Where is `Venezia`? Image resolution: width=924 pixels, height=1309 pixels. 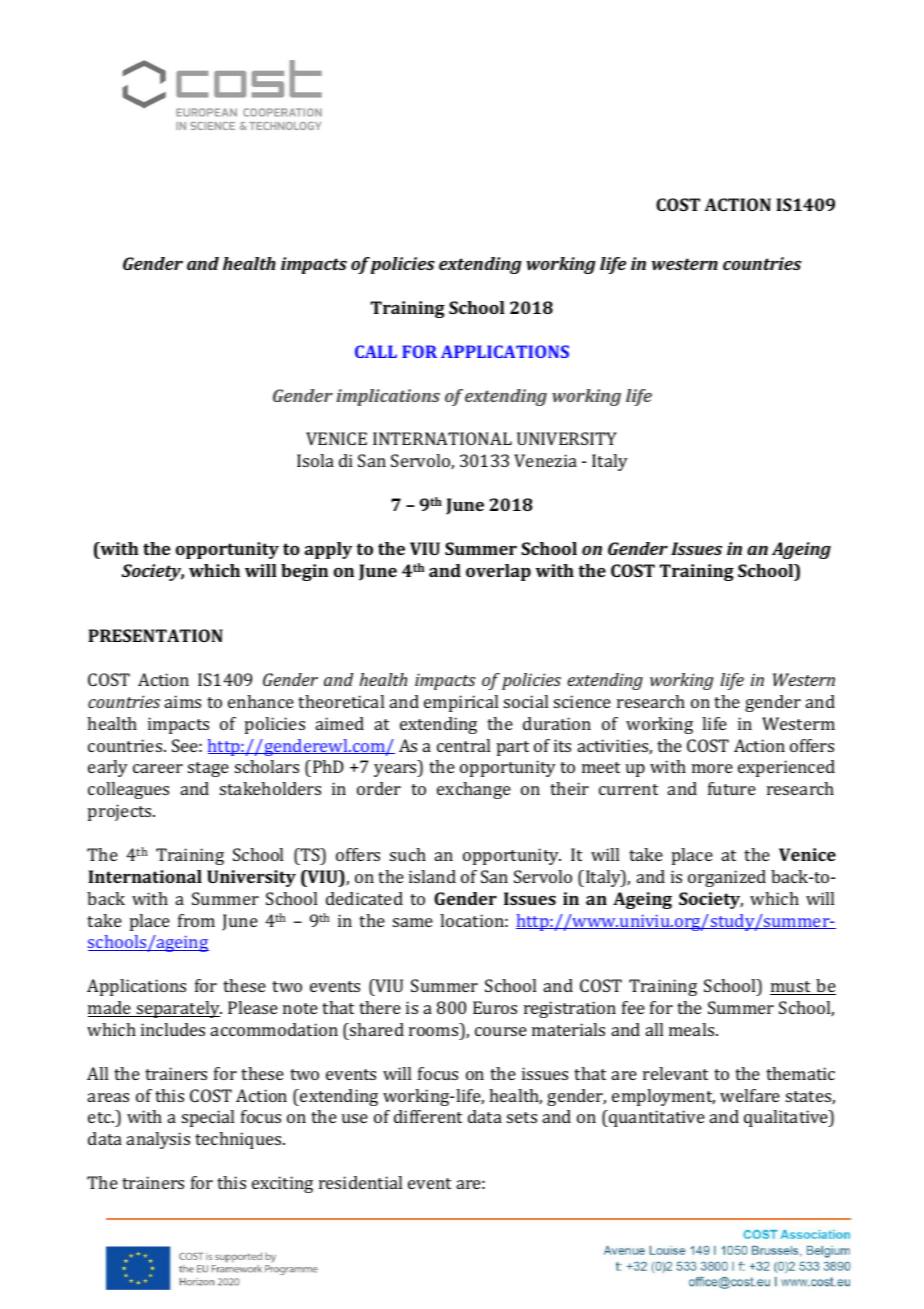 Venezia is located at coordinates (545, 460).
